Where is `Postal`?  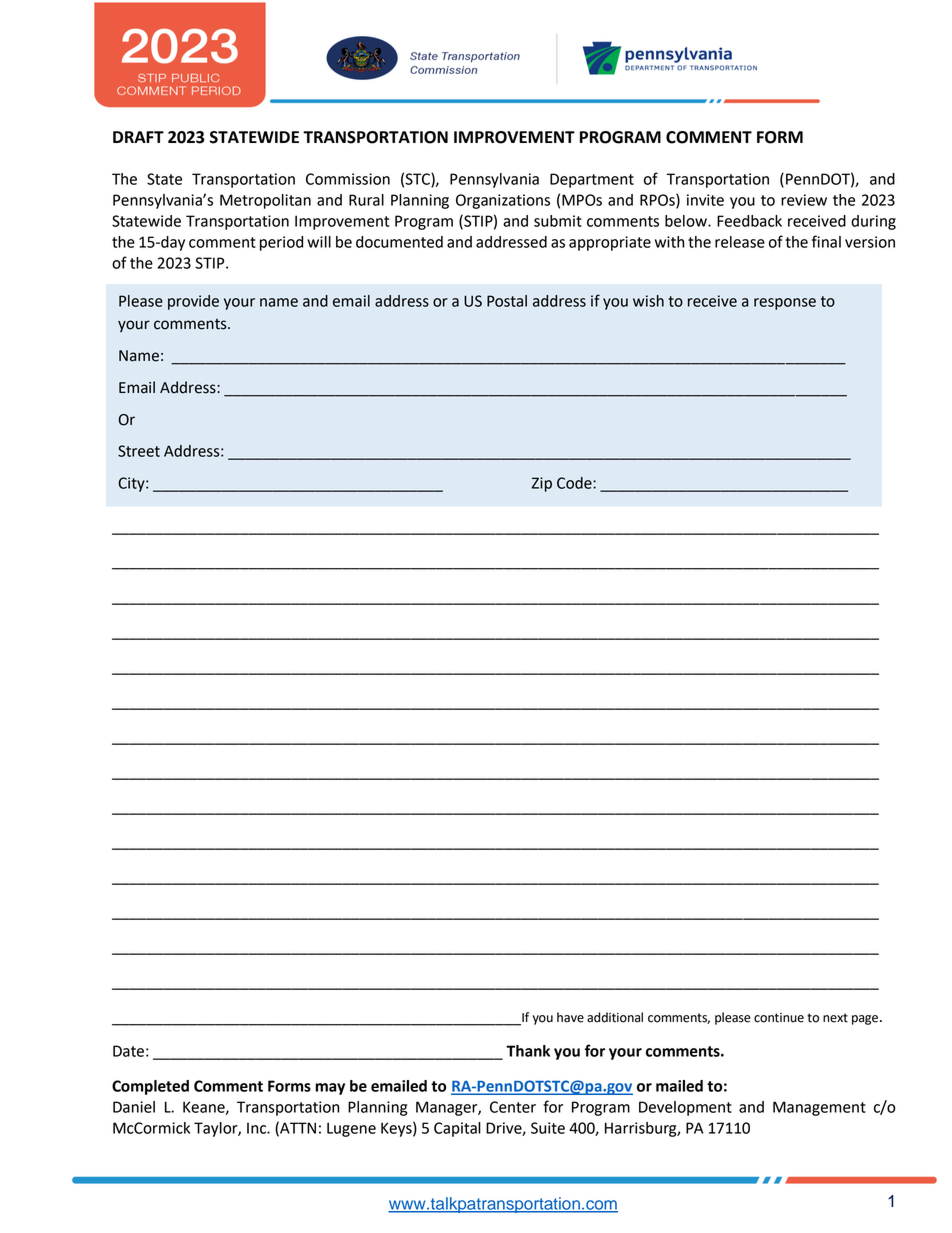
Postal is located at coordinates (507, 301).
